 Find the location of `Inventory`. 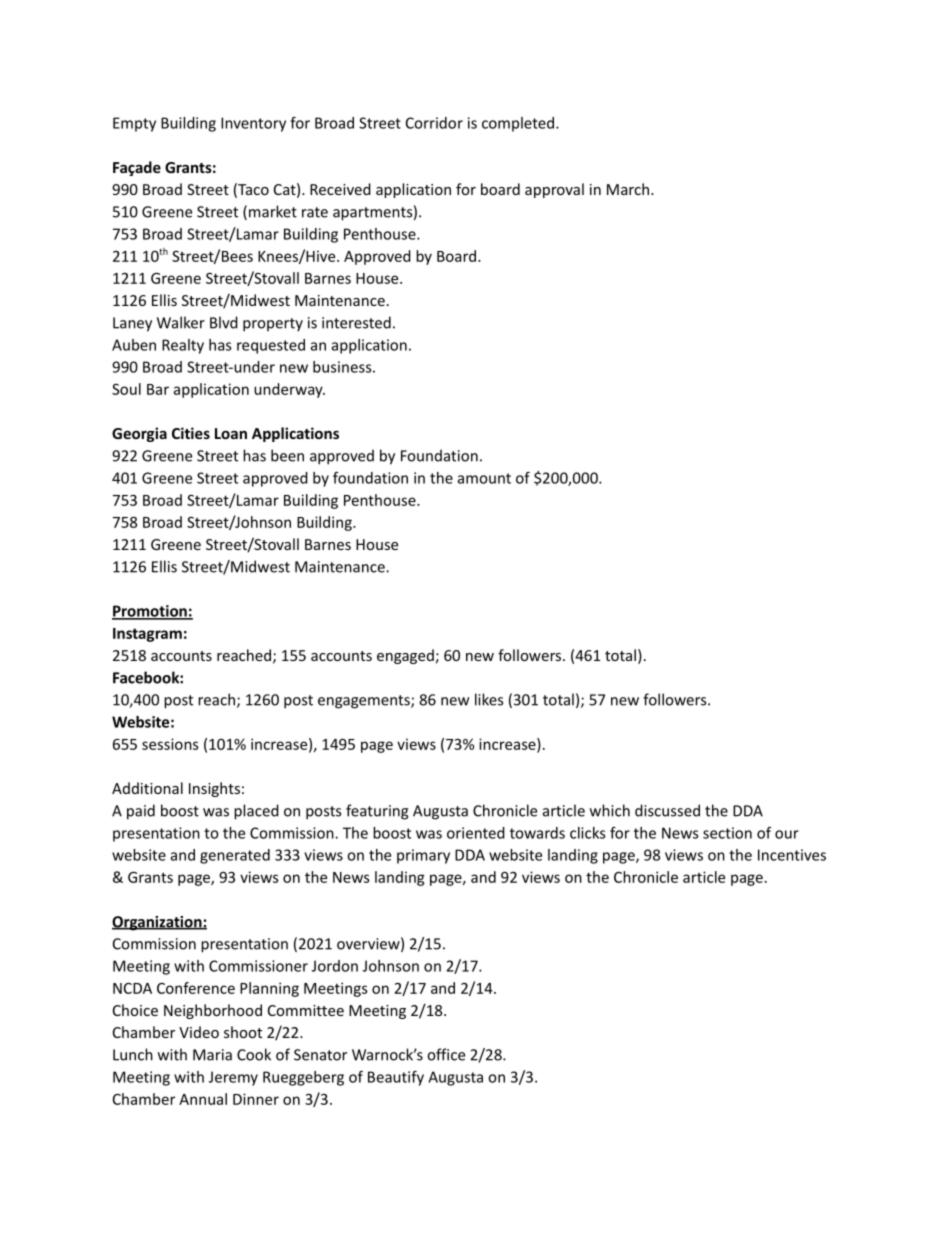

Inventory is located at coordinates (253, 124).
